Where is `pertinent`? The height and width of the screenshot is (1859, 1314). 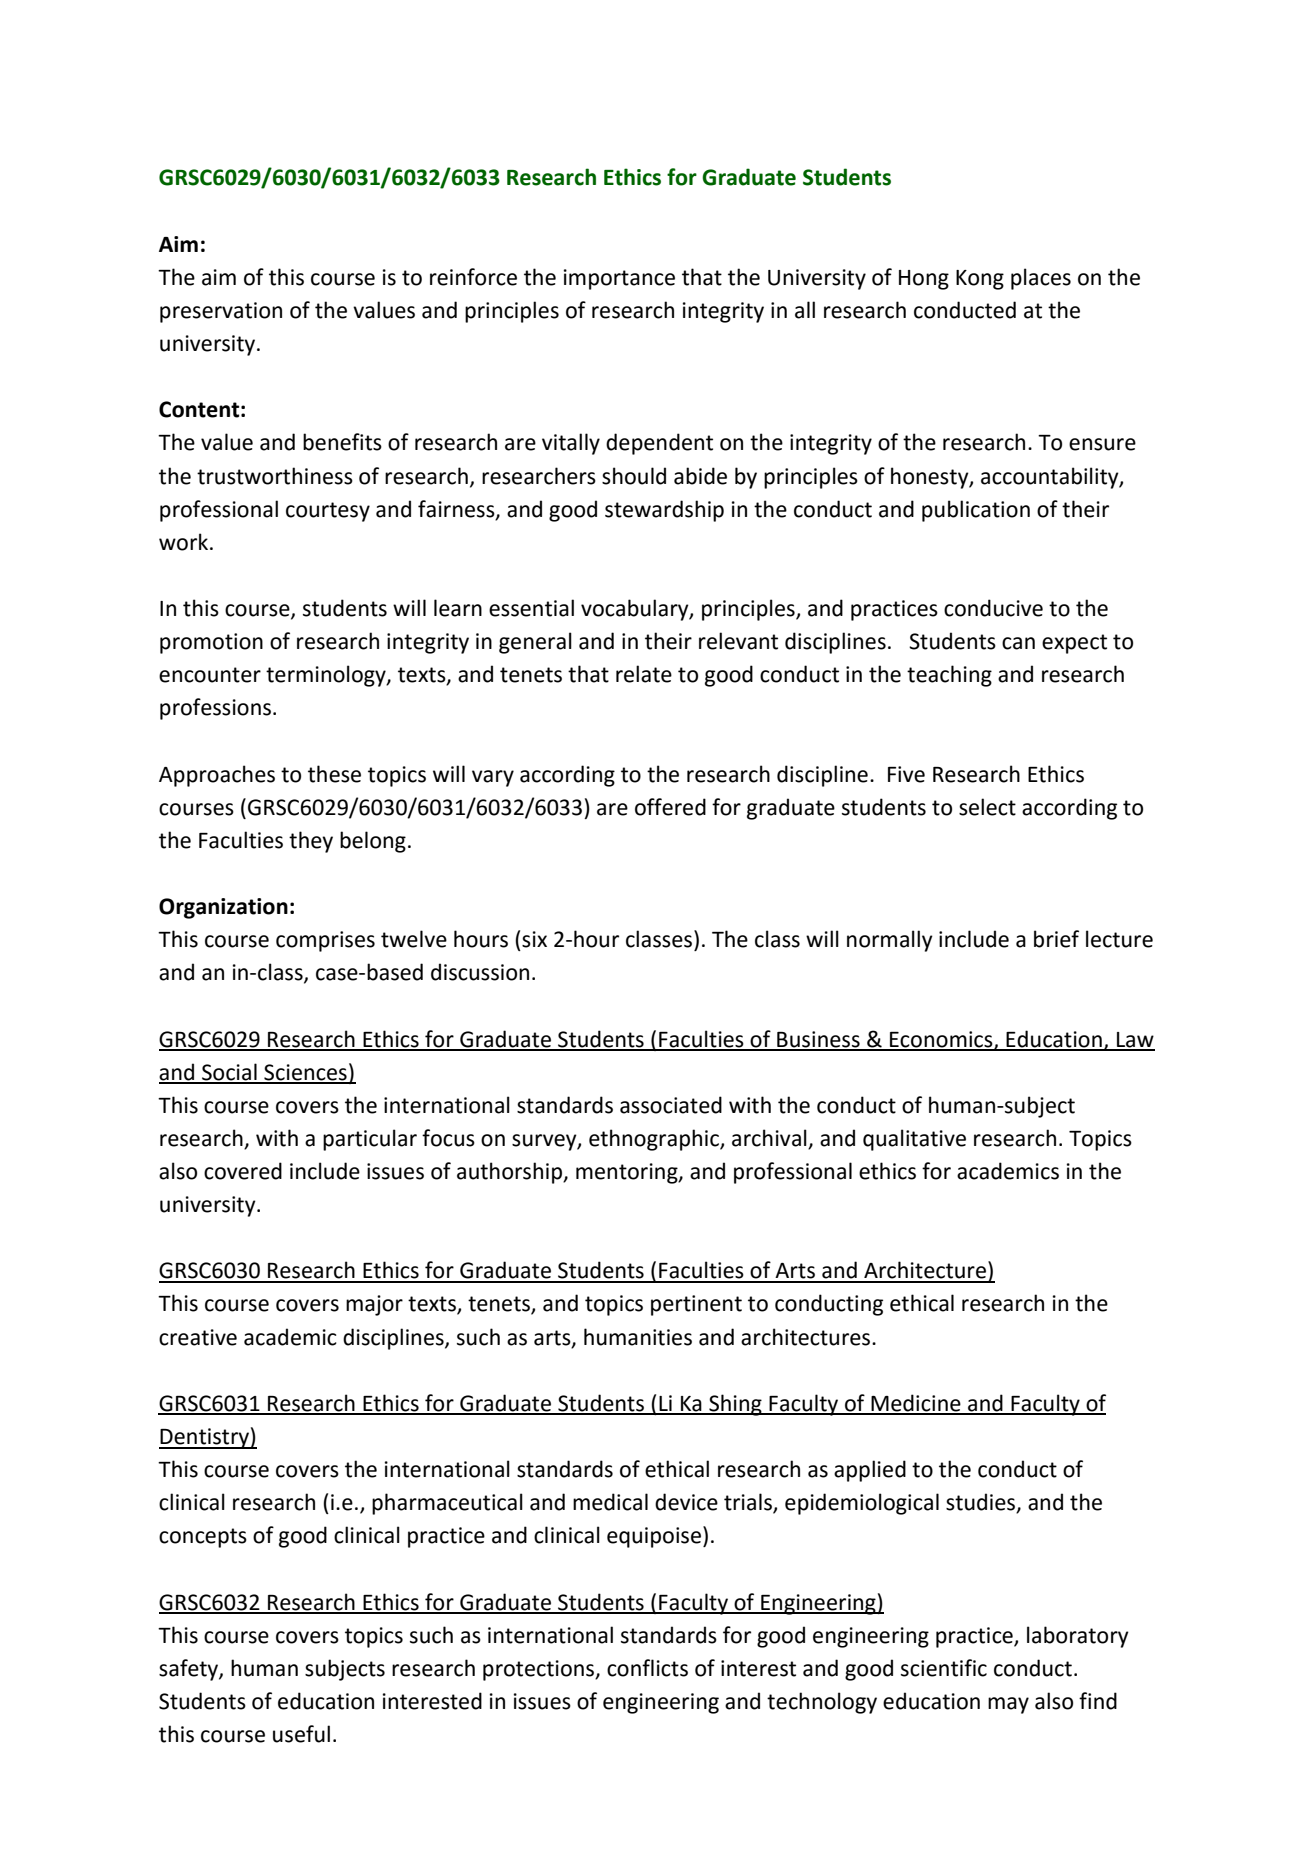
pertinent is located at coordinates (696, 1305).
